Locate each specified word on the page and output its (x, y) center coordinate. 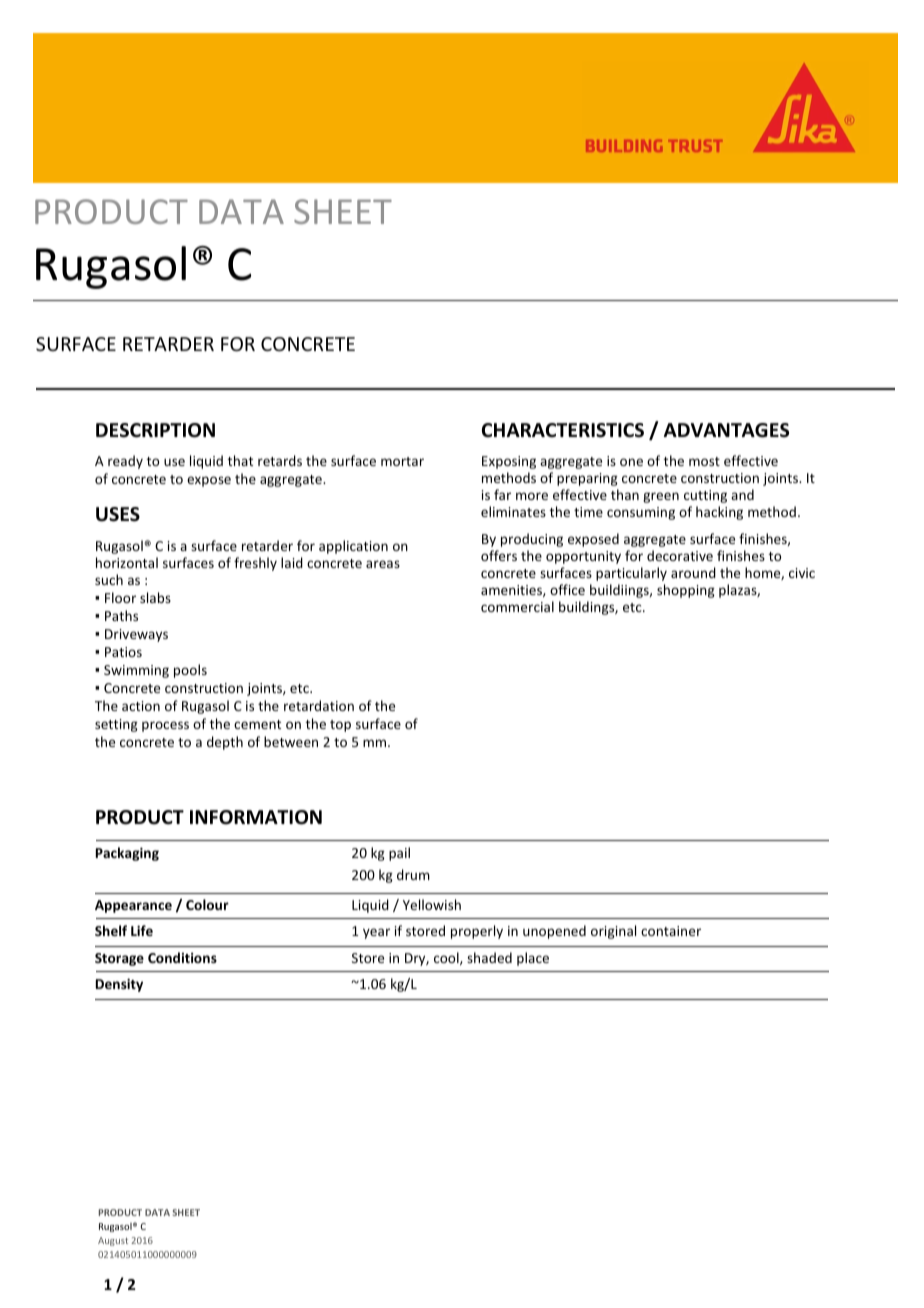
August (113, 1241)
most (704, 461)
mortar (402, 461)
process (165, 726)
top (340, 726)
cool (447, 958)
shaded (489, 957)
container (671, 931)
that (240, 460)
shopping (686, 591)
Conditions (182, 957)
